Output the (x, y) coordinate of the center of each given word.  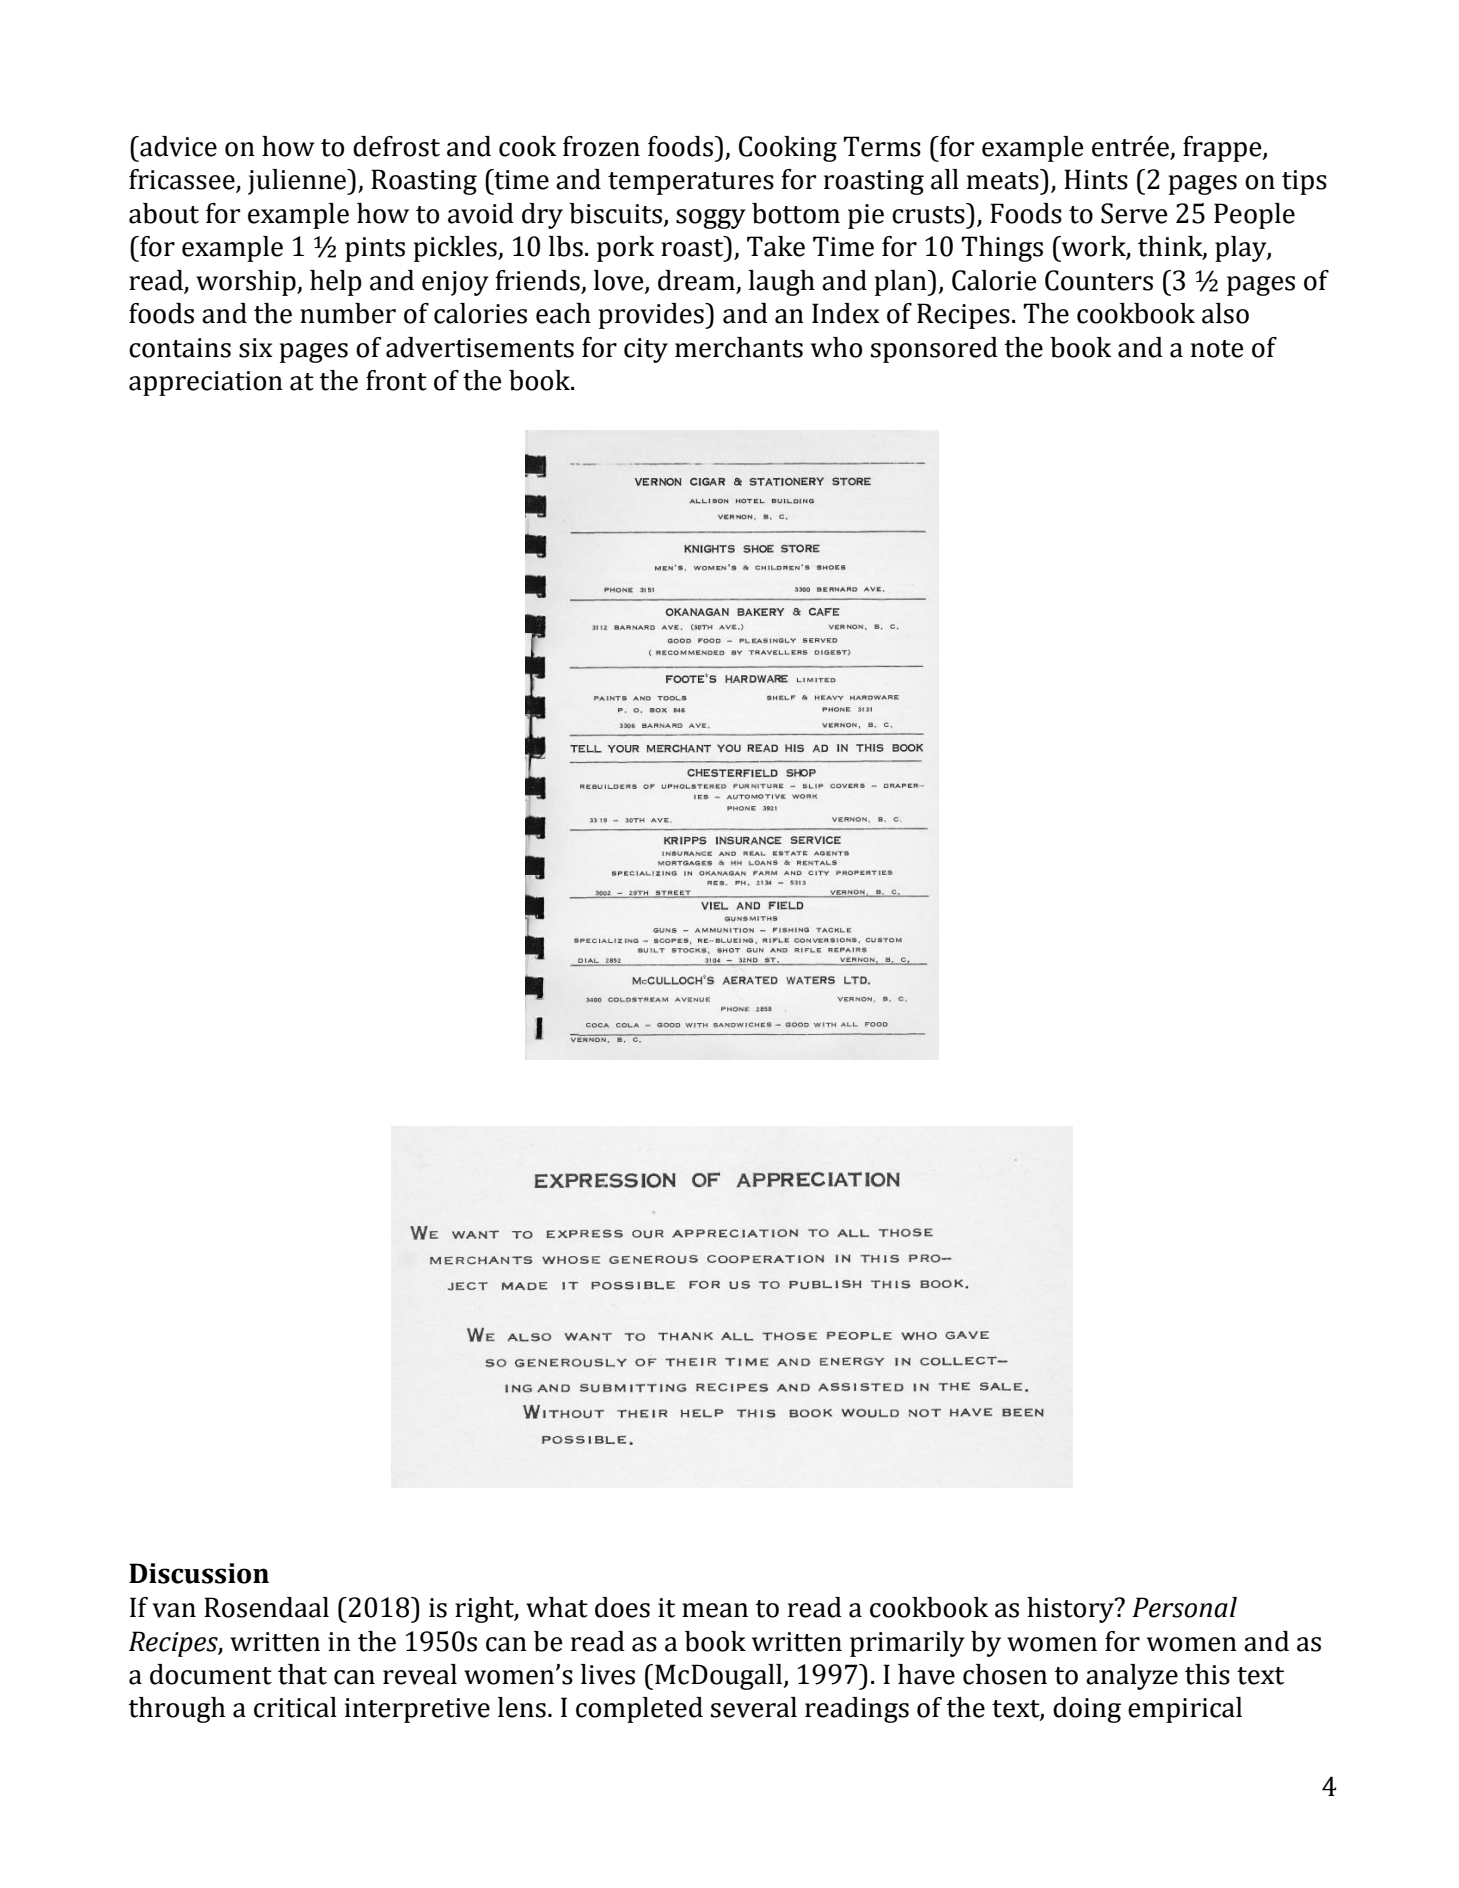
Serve (1134, 213)
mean (715, 1610)
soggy (711, 219)
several (754, 1707)
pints (375, 249)
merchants (739, 347)
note (1217, 349)
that (302, 1674)
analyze (1132, 1677)
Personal (1184, 1607)
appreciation (206, 383)
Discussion (199, 1573)
